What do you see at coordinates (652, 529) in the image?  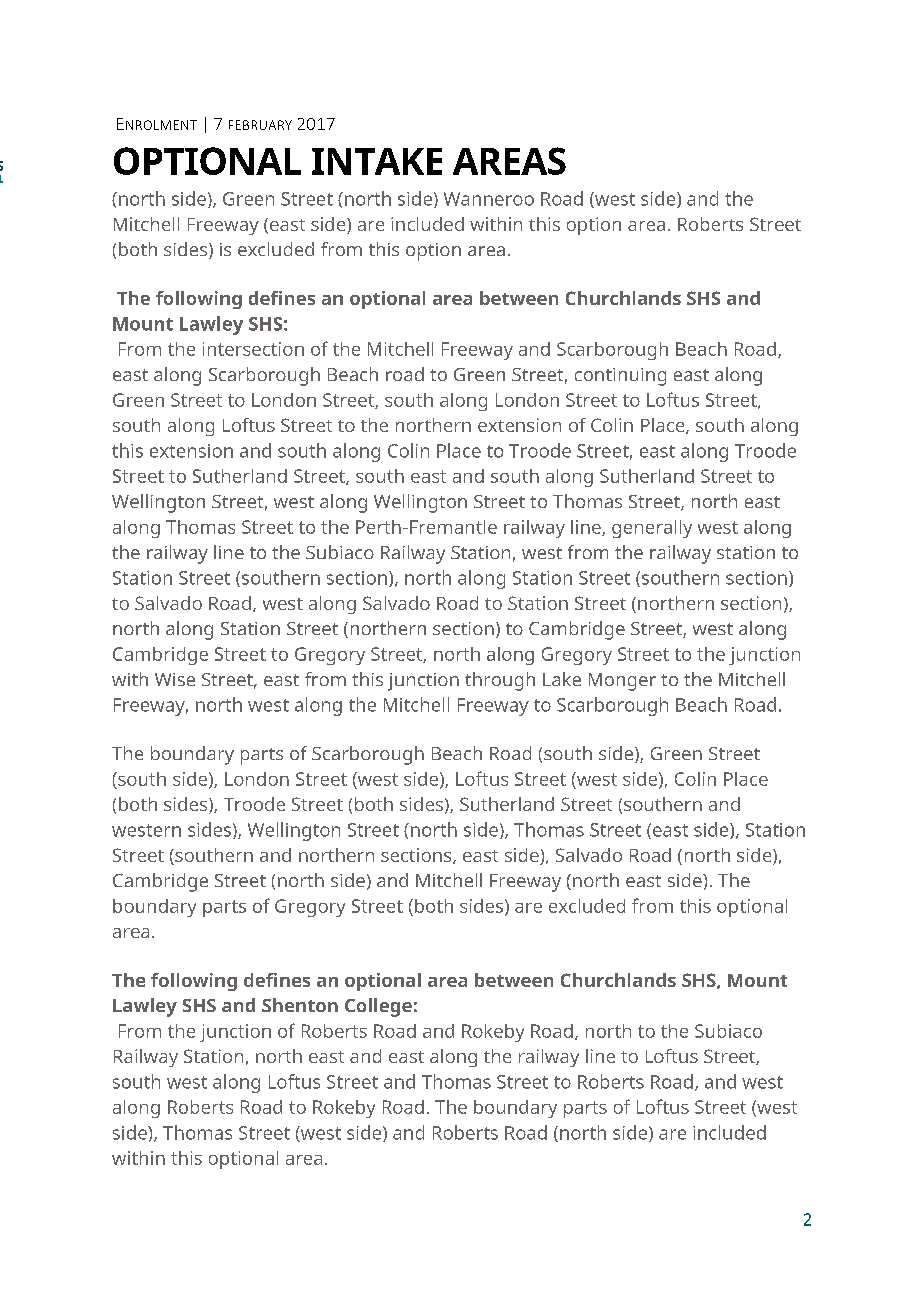 I see `generally` at bounding box center [652, 529].
